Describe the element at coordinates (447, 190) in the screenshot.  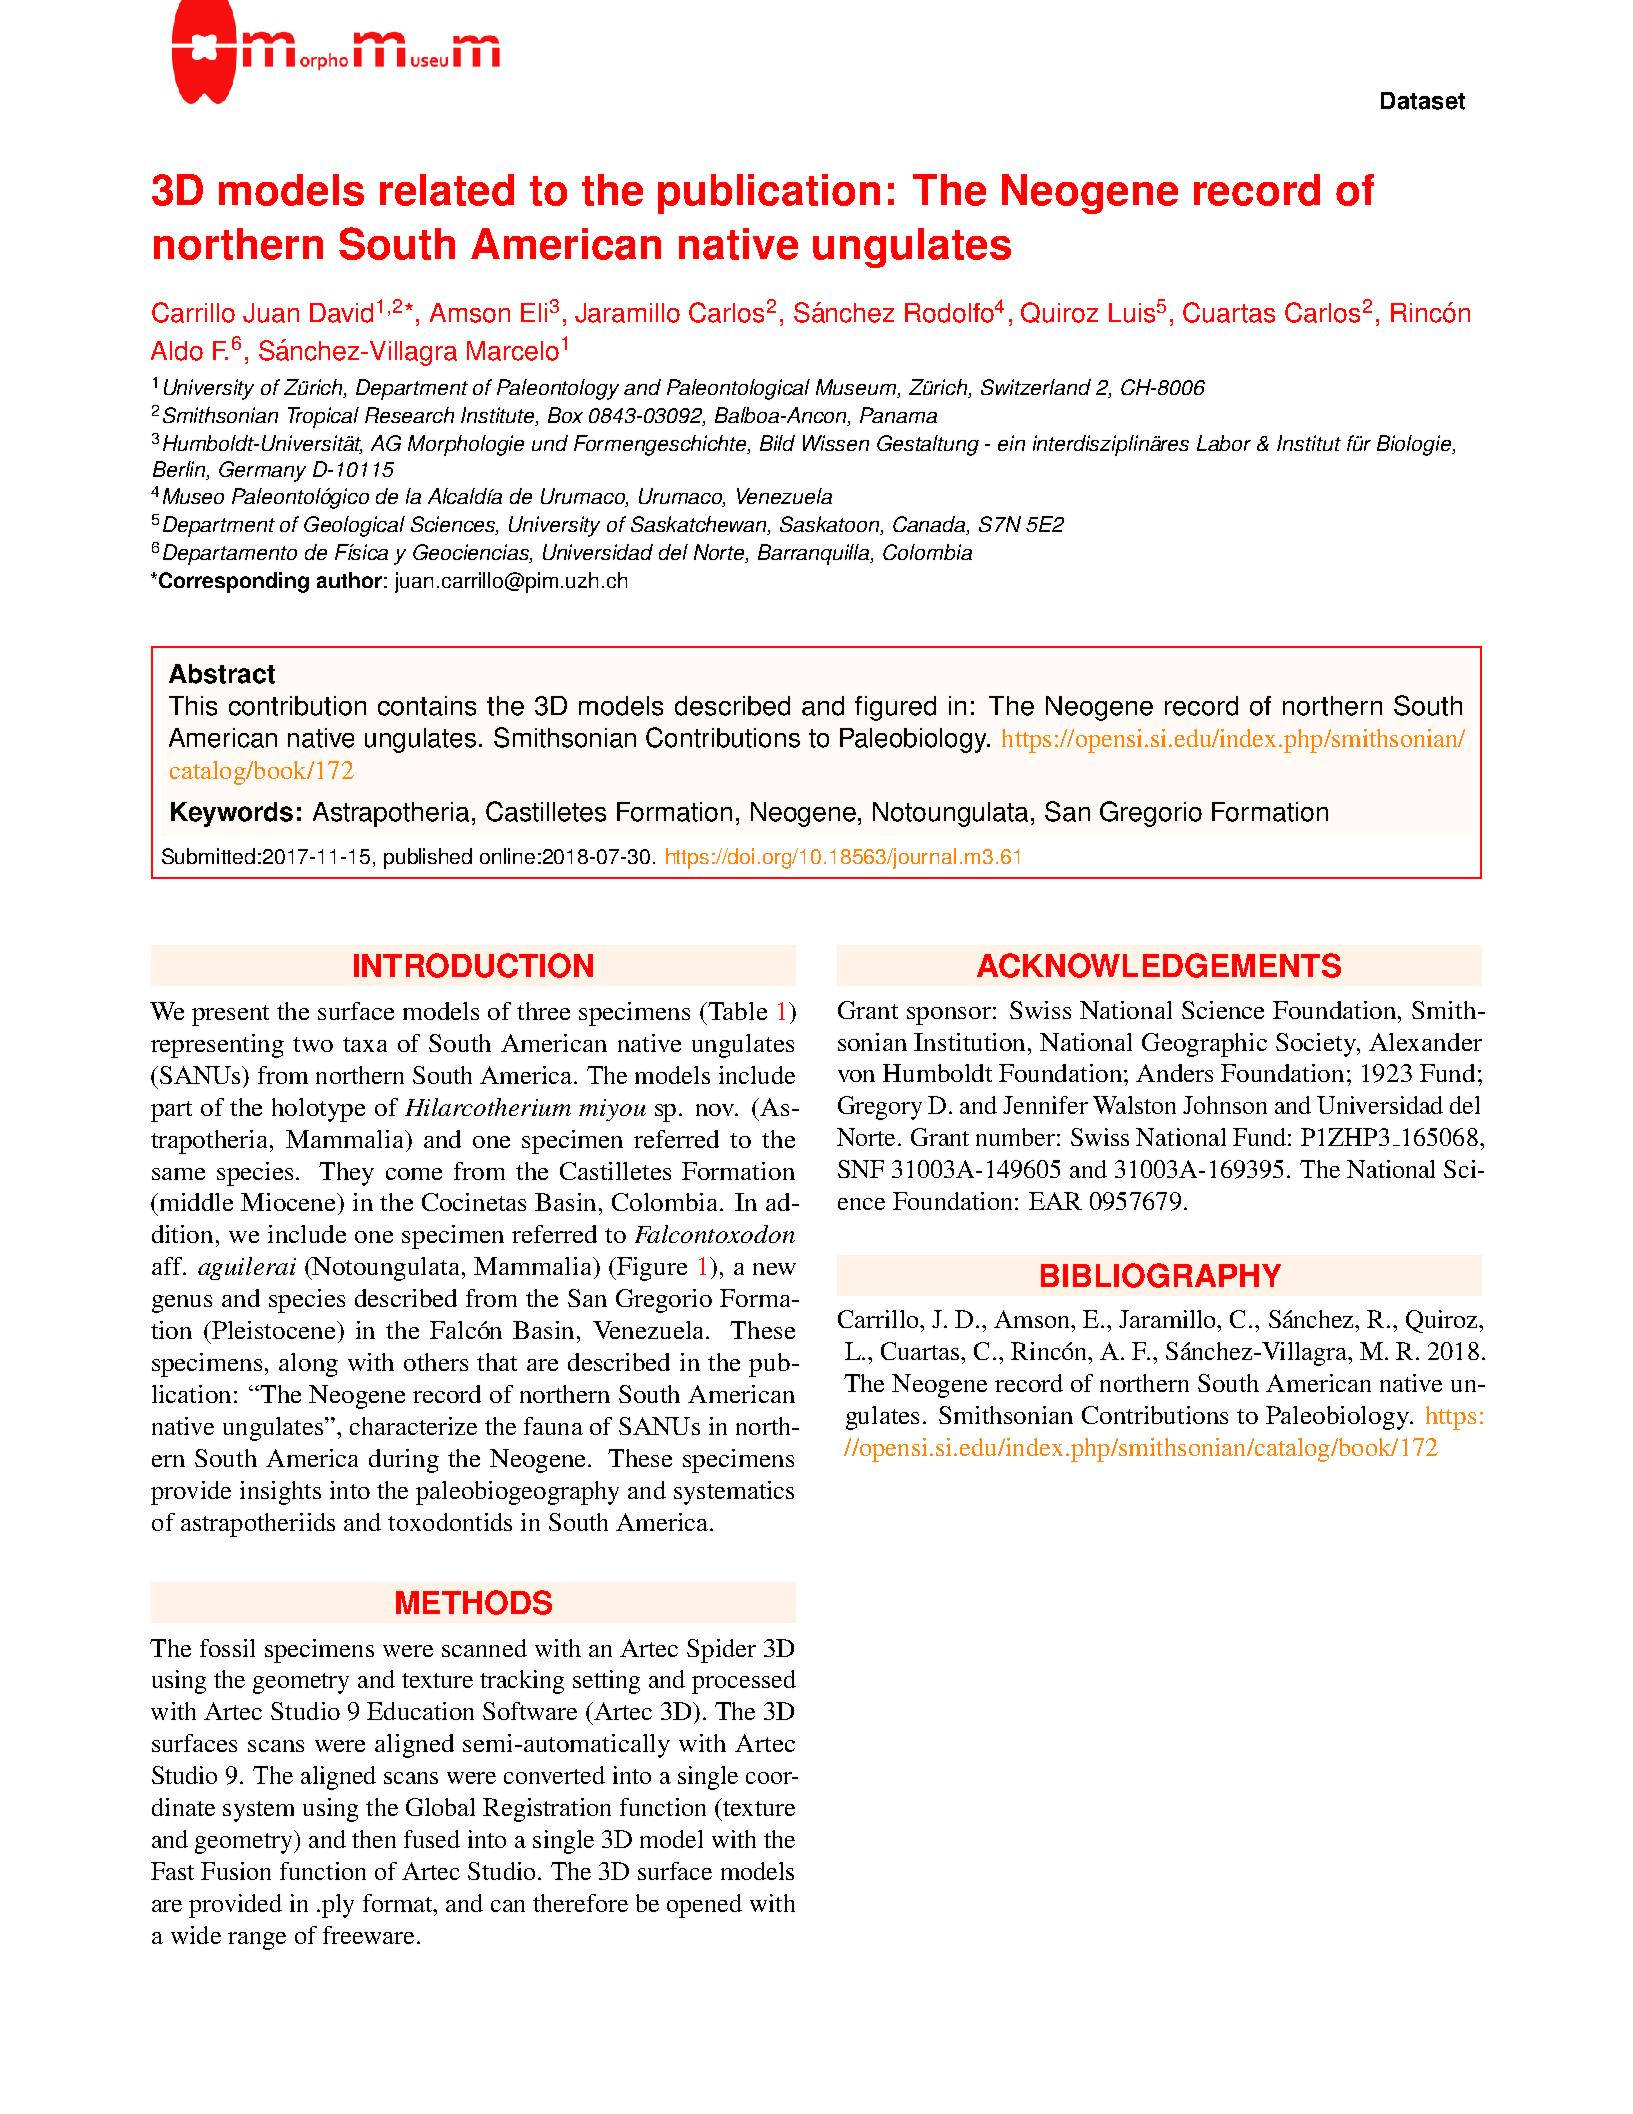
I see `related` at that location.
